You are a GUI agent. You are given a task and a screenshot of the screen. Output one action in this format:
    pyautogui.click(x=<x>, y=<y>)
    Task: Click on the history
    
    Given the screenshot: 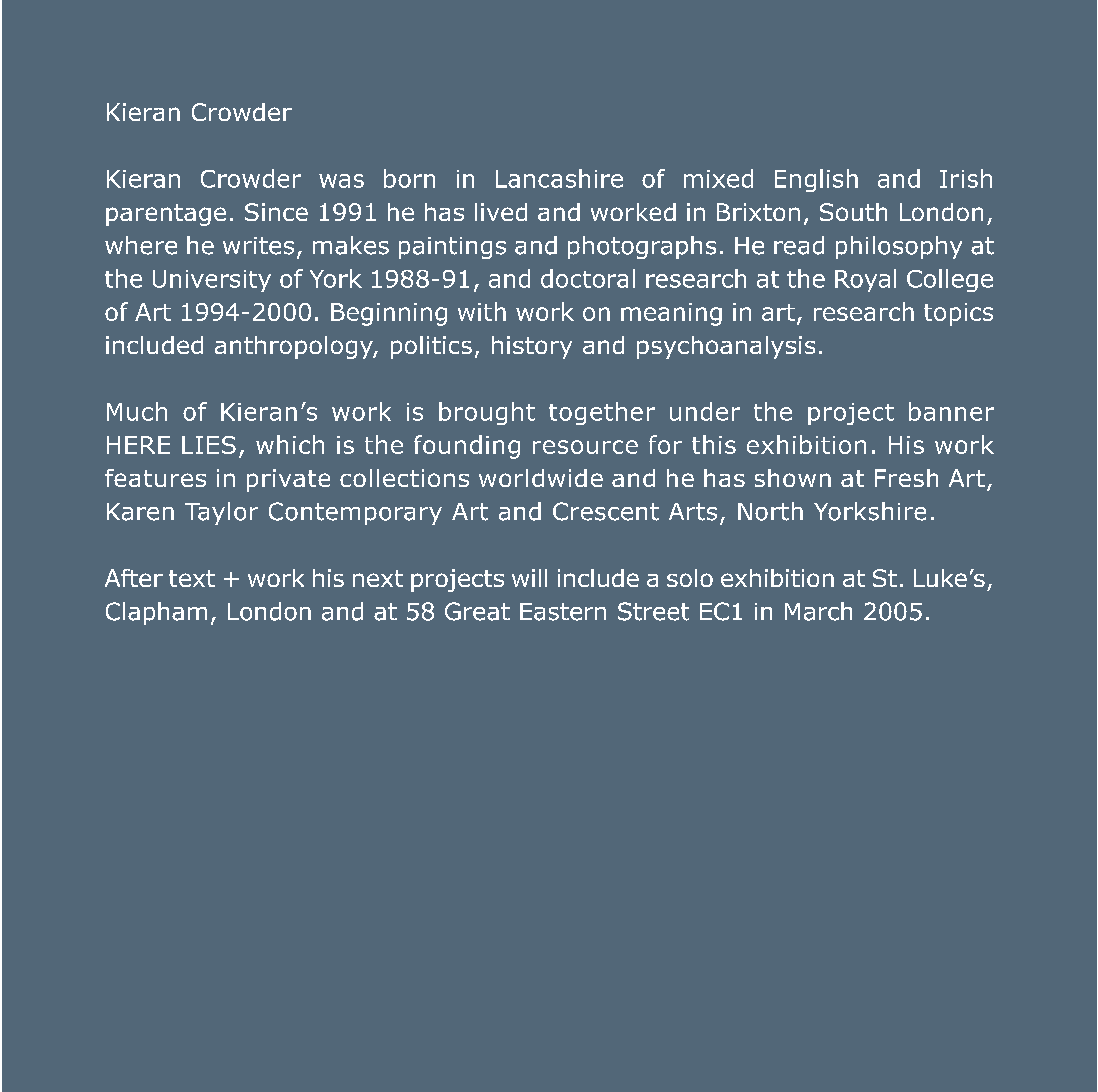 What is the action you would take?
    pyautogui.click(x=532, y=347)
